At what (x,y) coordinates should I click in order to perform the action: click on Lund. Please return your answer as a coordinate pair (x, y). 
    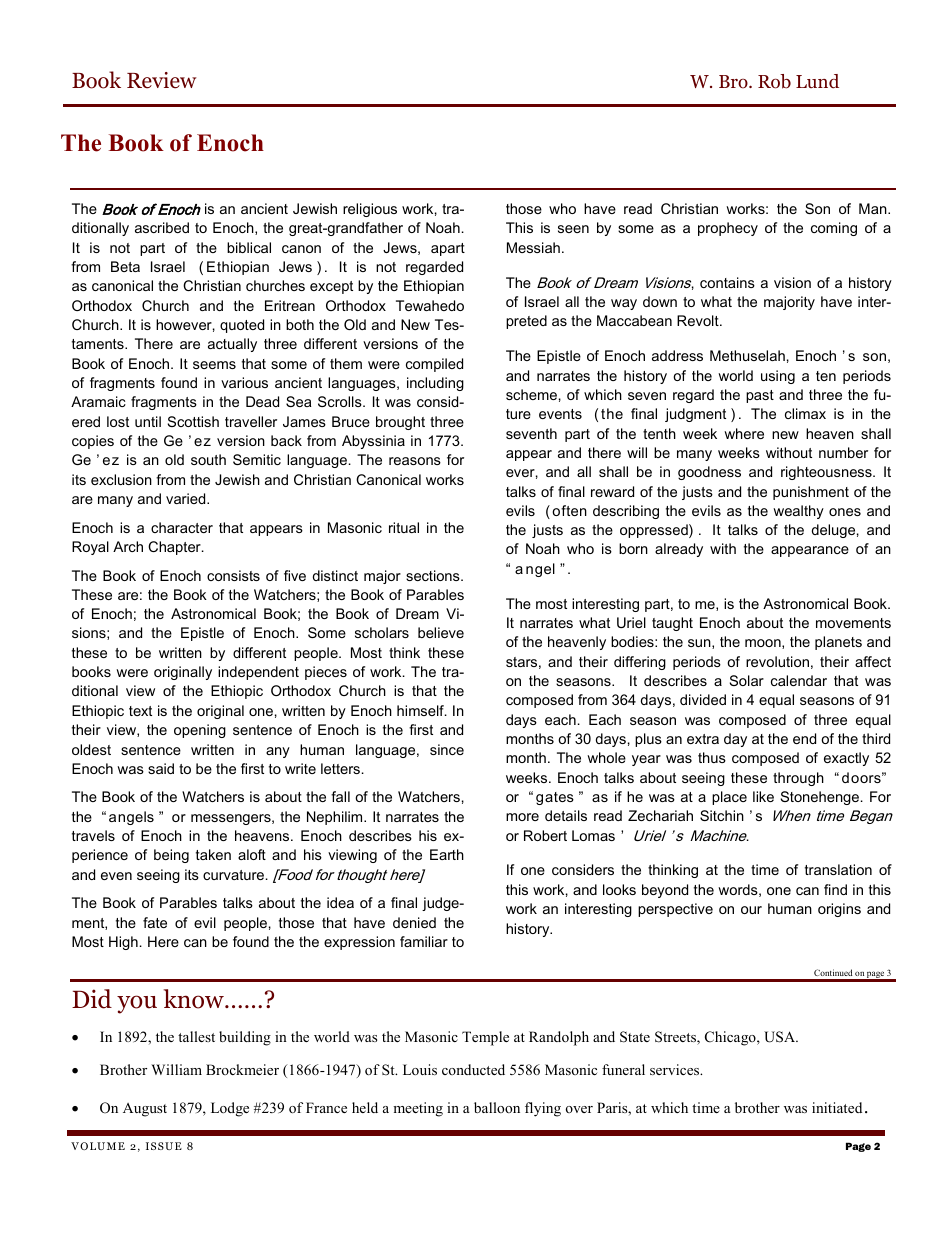
    Looking at the image, I should click on (817, 81).
